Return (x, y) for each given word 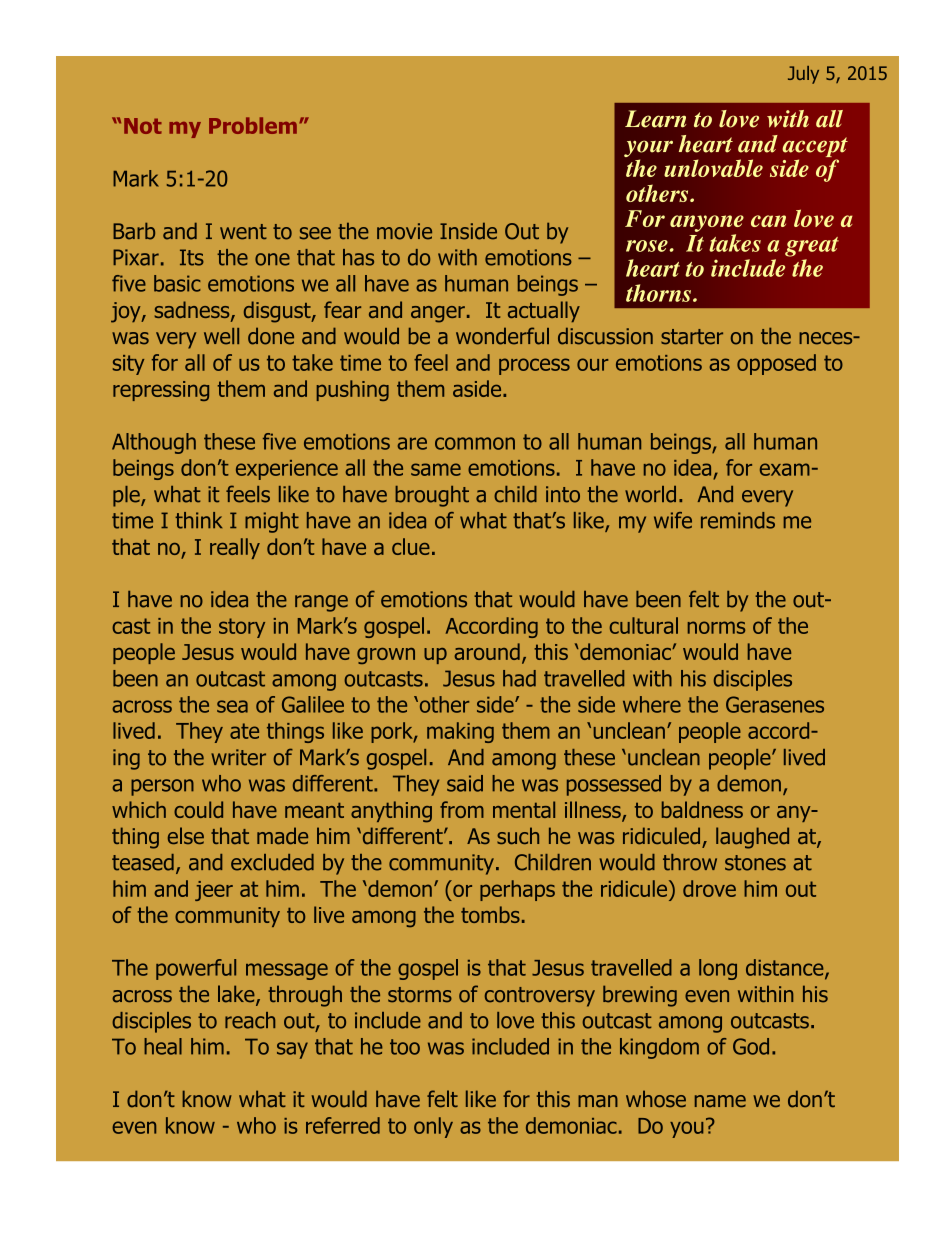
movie (404, 231)
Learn (655, 119)
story (242, 628)
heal (163, 1046)
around (487, 651)
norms (716, 627)
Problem (253, 125)
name (720, 1101)
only (433, 1127)
